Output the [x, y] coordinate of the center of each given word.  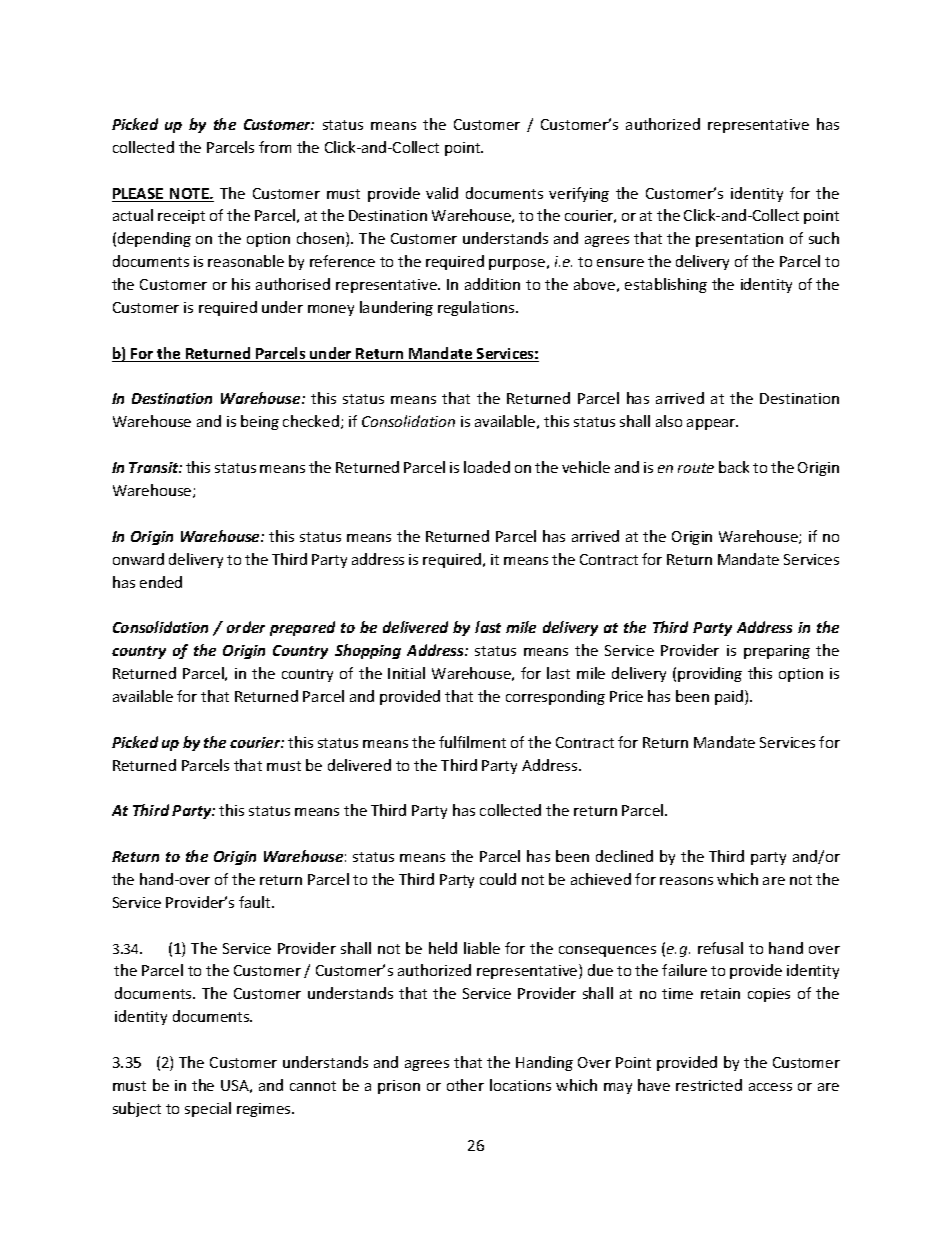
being [260, 422]
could [498, 879]
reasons [686, 881]
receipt [181, 217]
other [465, 1085]
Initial [406, 673]
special [208, 1109]
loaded [487, 467]
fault [256, 902]
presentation [739, 240]
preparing [777, 652]
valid [442, 193]
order [246, 627]
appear [712, 424]
